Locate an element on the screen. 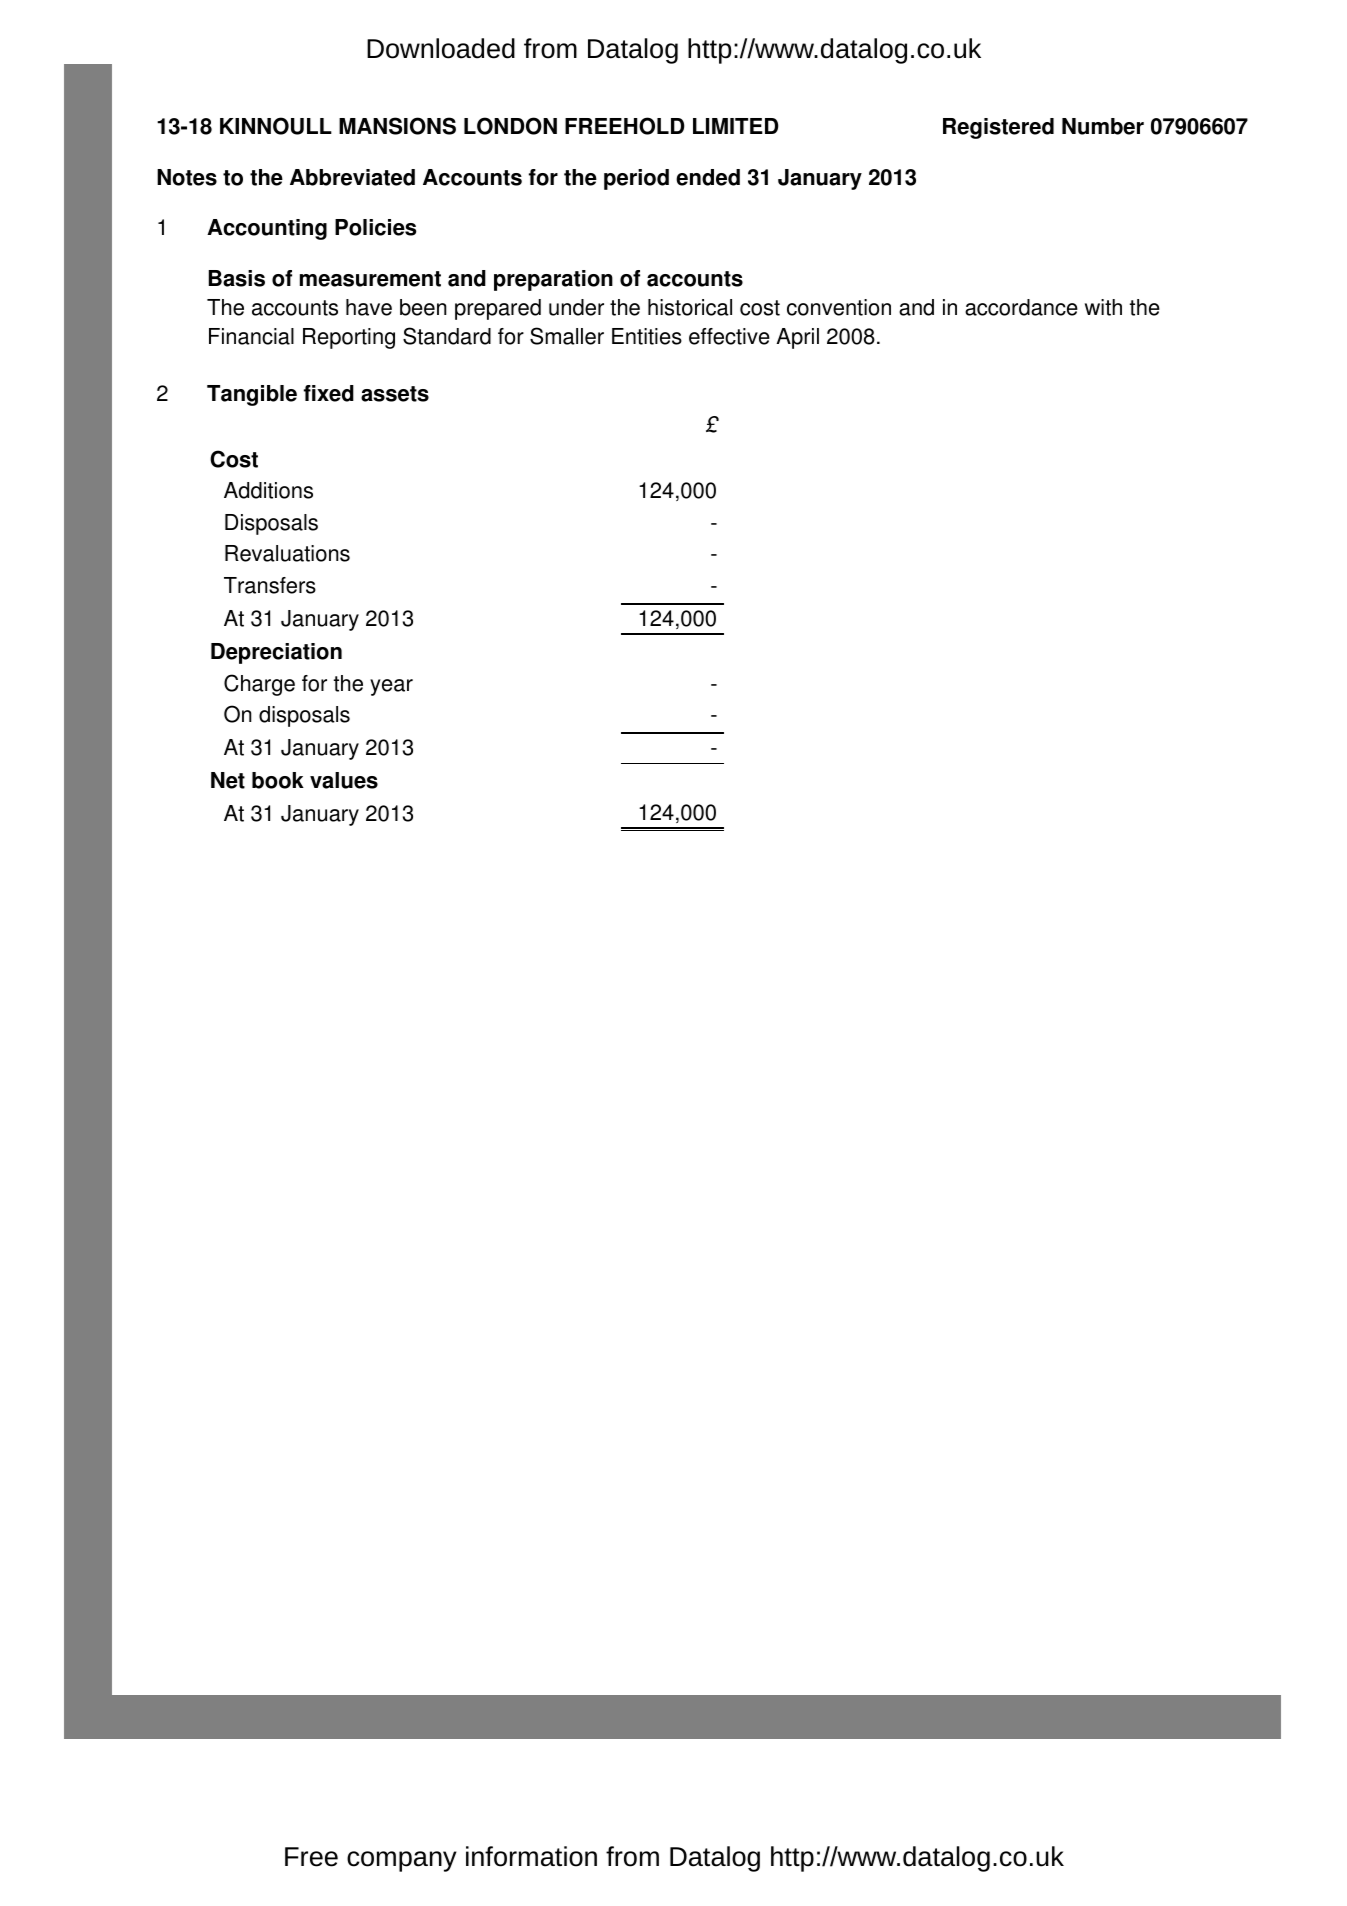 The width and height of the screenshot is (1347, 1906). book is located at coordinates (278, 780).
